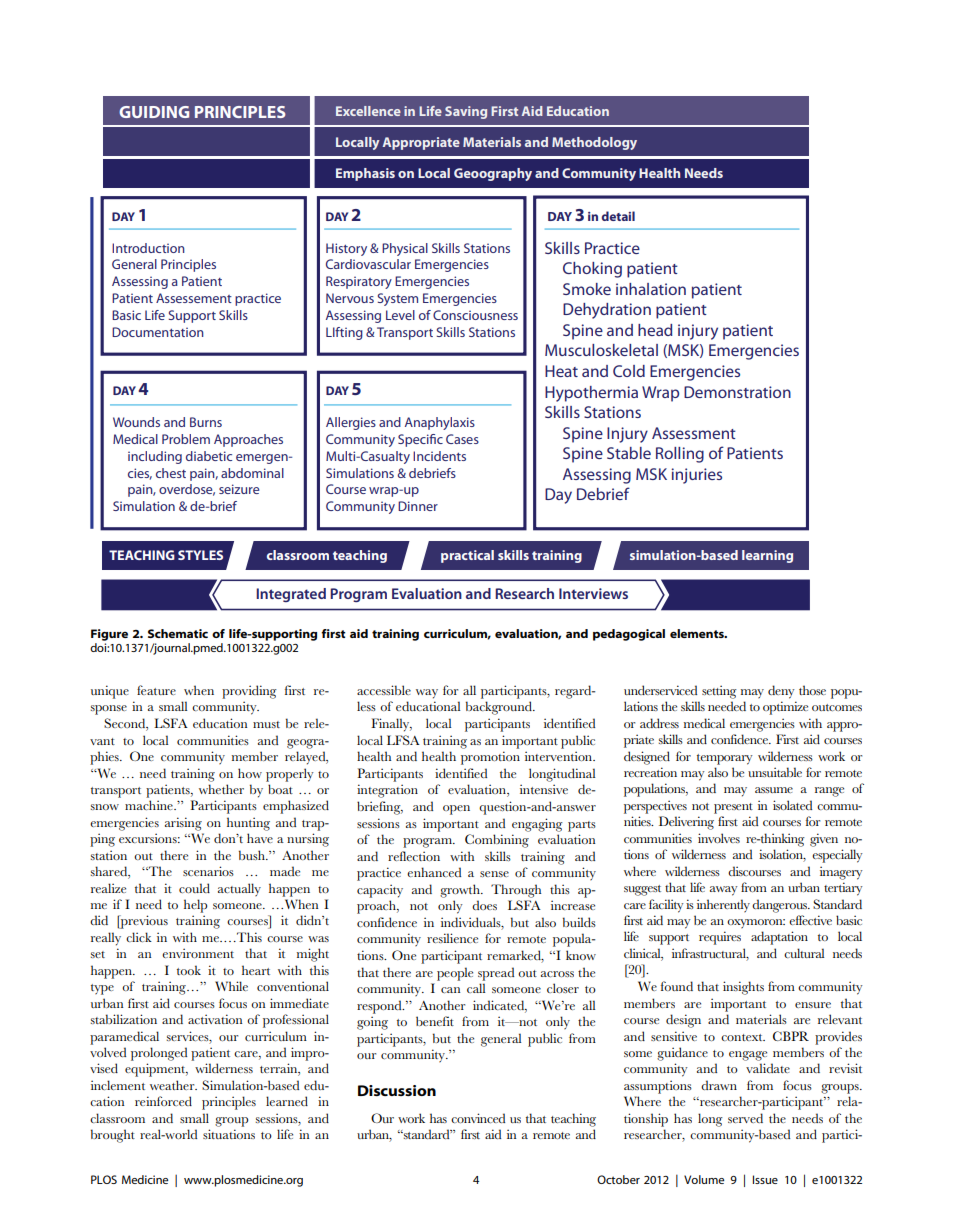  What do you see at coordinates (478, 1118) in the image?
I see `convinced` at bounding box center [478, 1118].
